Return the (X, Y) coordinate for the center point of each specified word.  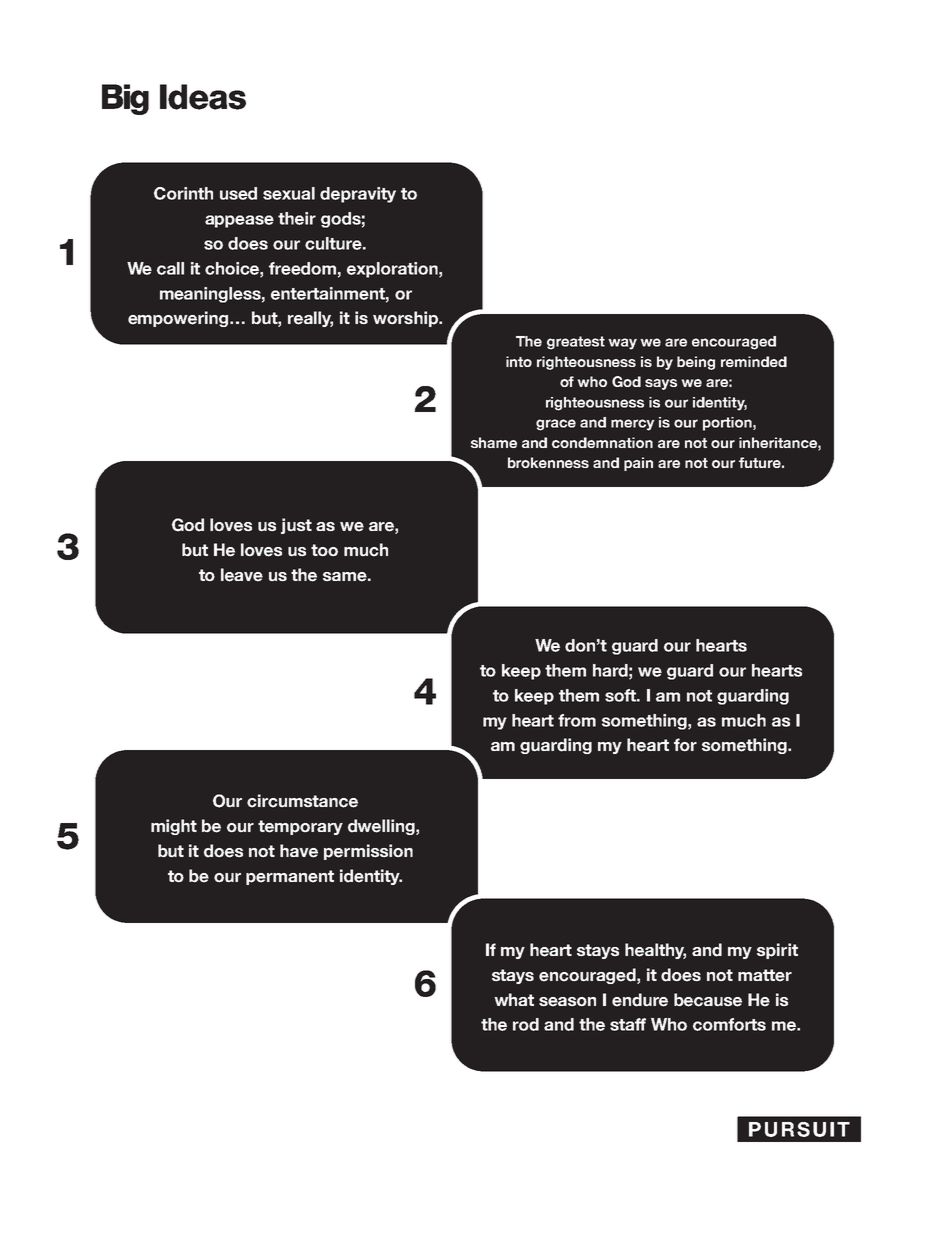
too (324, 550)
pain (638, 464)
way (622, 344)
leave (242, 575)
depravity (358, 195)
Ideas (203, 97)
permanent (290, 877)
